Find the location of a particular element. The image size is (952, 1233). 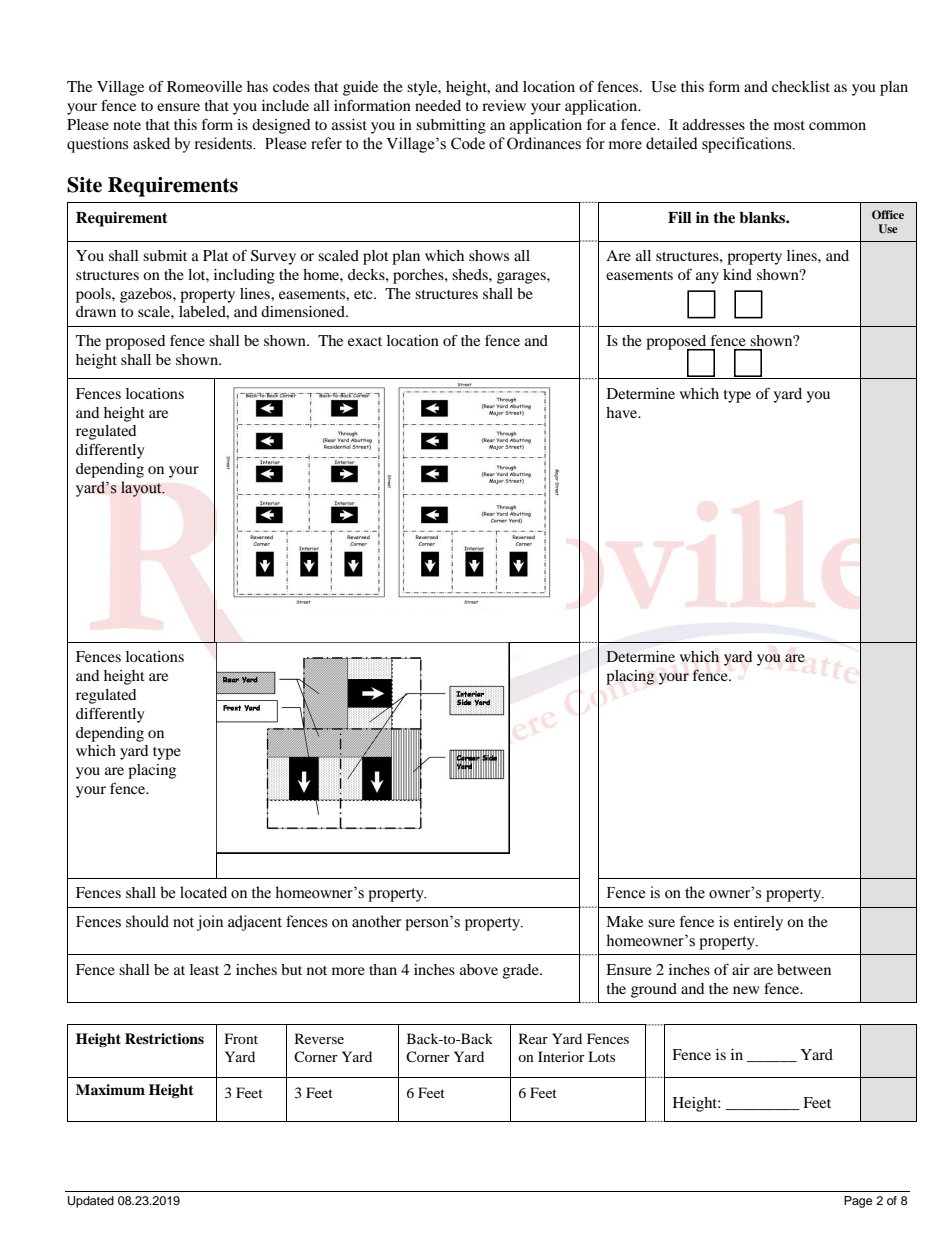

asked is located at coordinates (151, 143).
